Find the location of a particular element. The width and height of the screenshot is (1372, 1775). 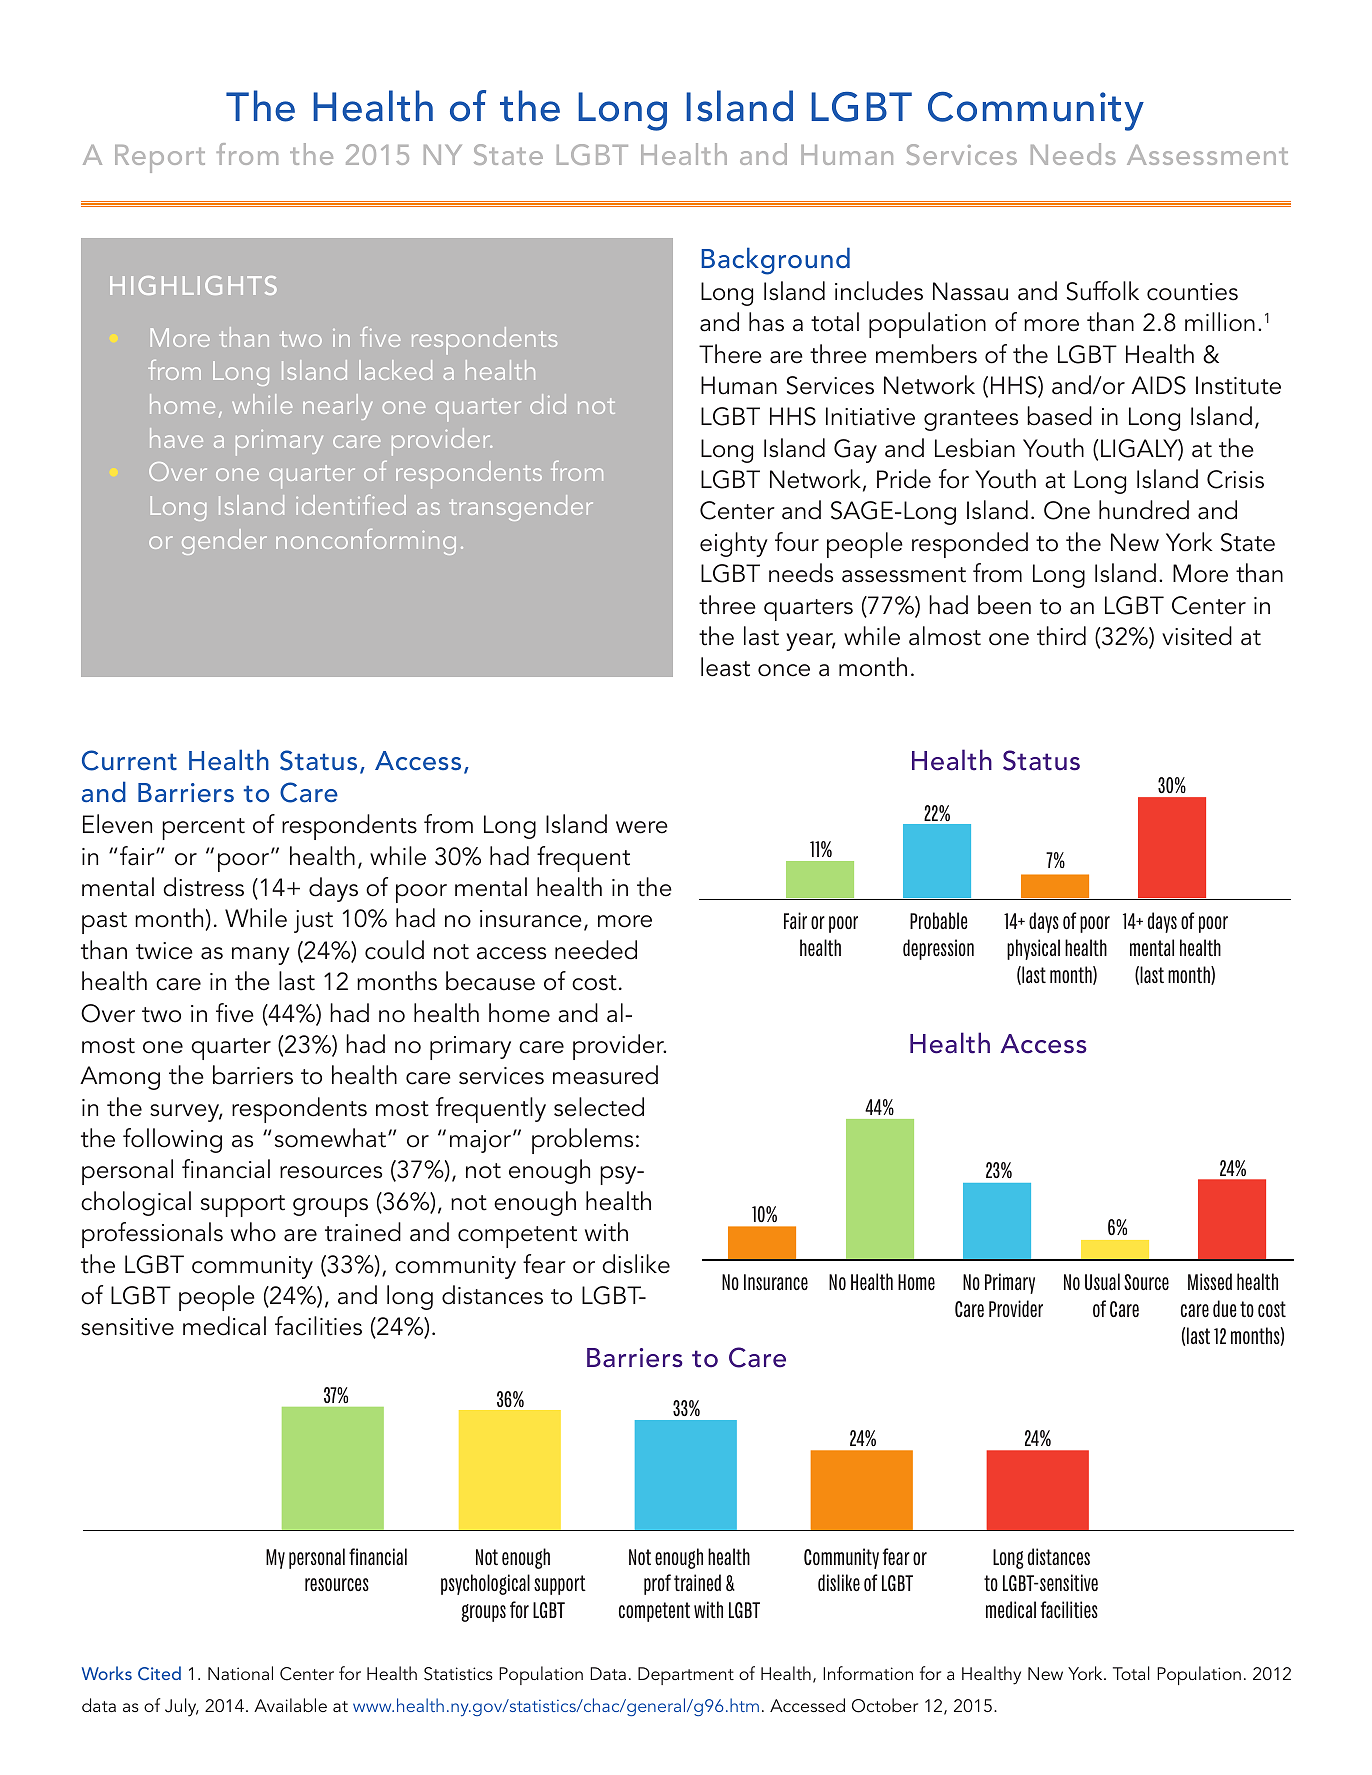

who is located at coordinates (253, 1232).
